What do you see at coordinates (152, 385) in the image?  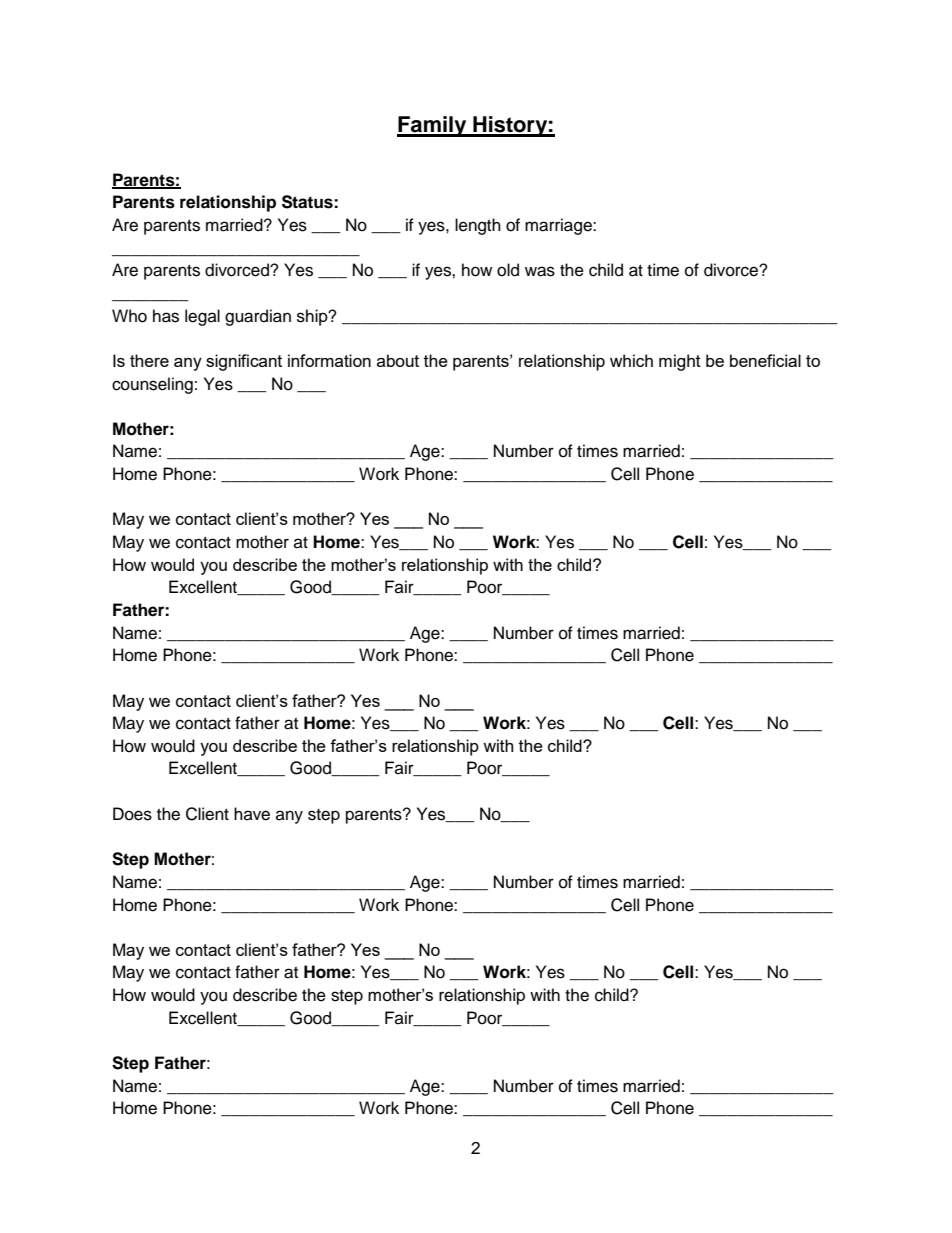 I see `counseling` at bounding box center [152, 385].
